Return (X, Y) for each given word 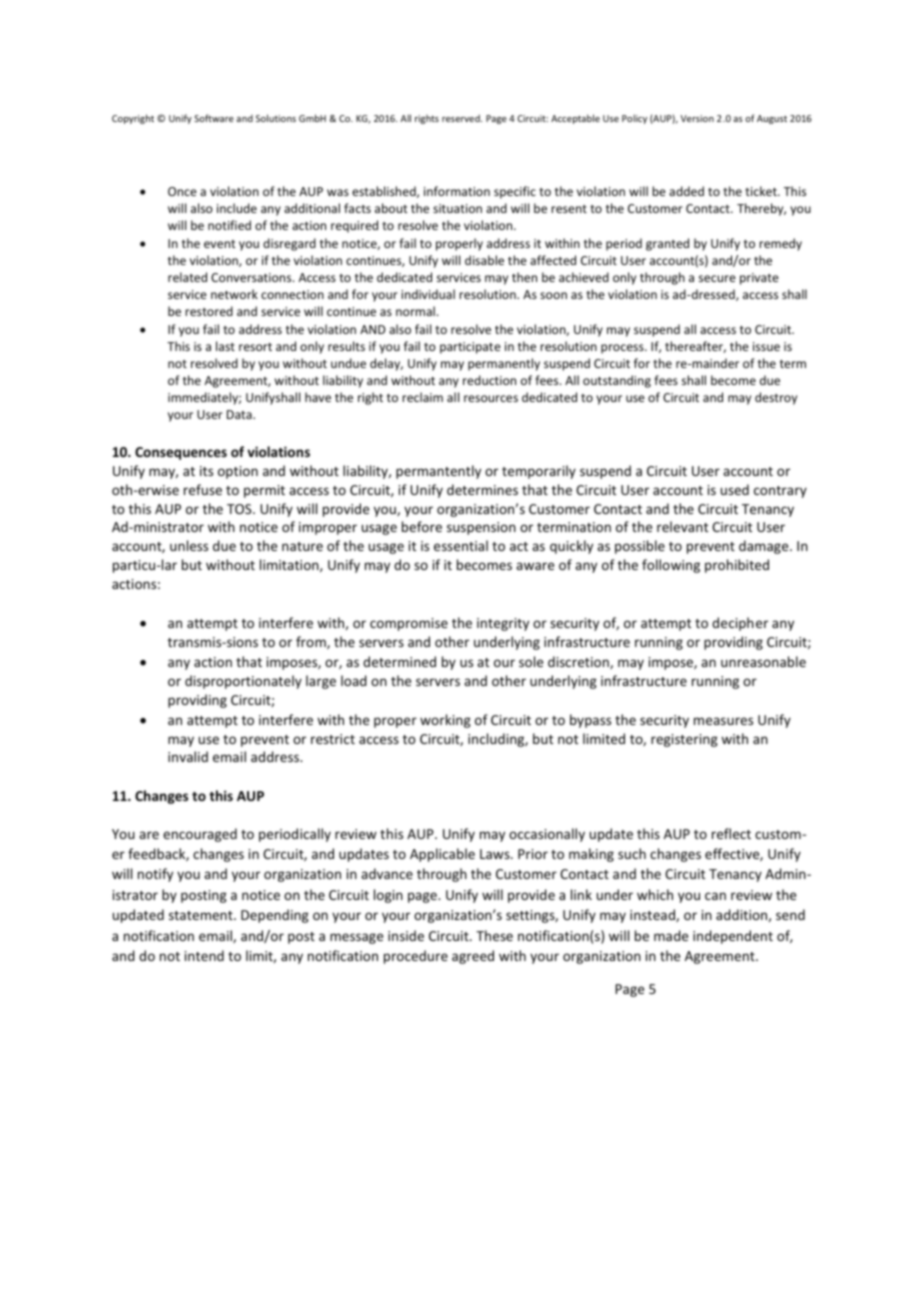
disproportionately (243, 682)
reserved (462, 118)
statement (202, 915)
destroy (776, 398)
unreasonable (763, 661)
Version (697, 118)
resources (491, 398)
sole (531, 661)
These (494, 935)
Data (240, 414)
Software (214, 118)
